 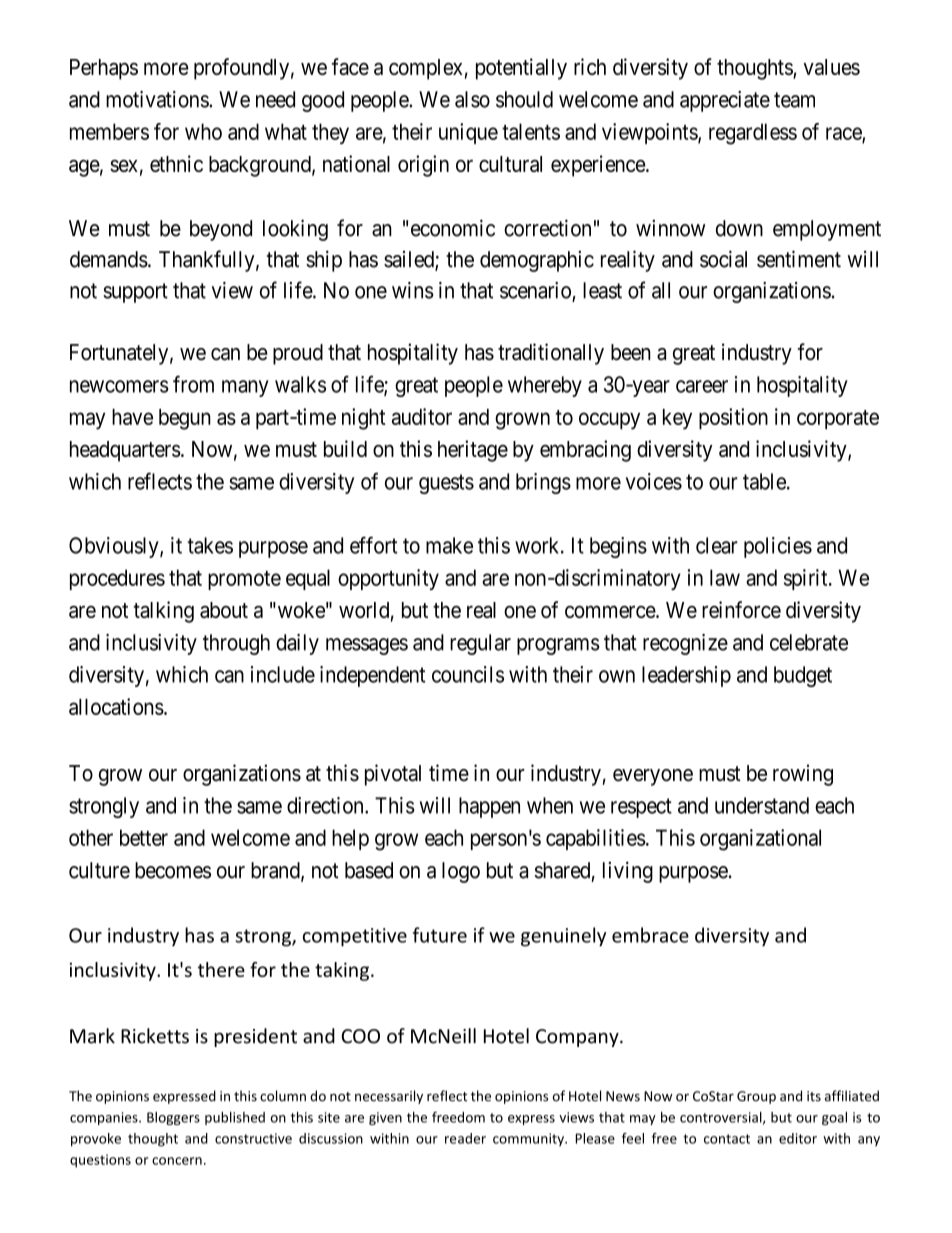 I want to click on talking, so click(x=164, y=612).
